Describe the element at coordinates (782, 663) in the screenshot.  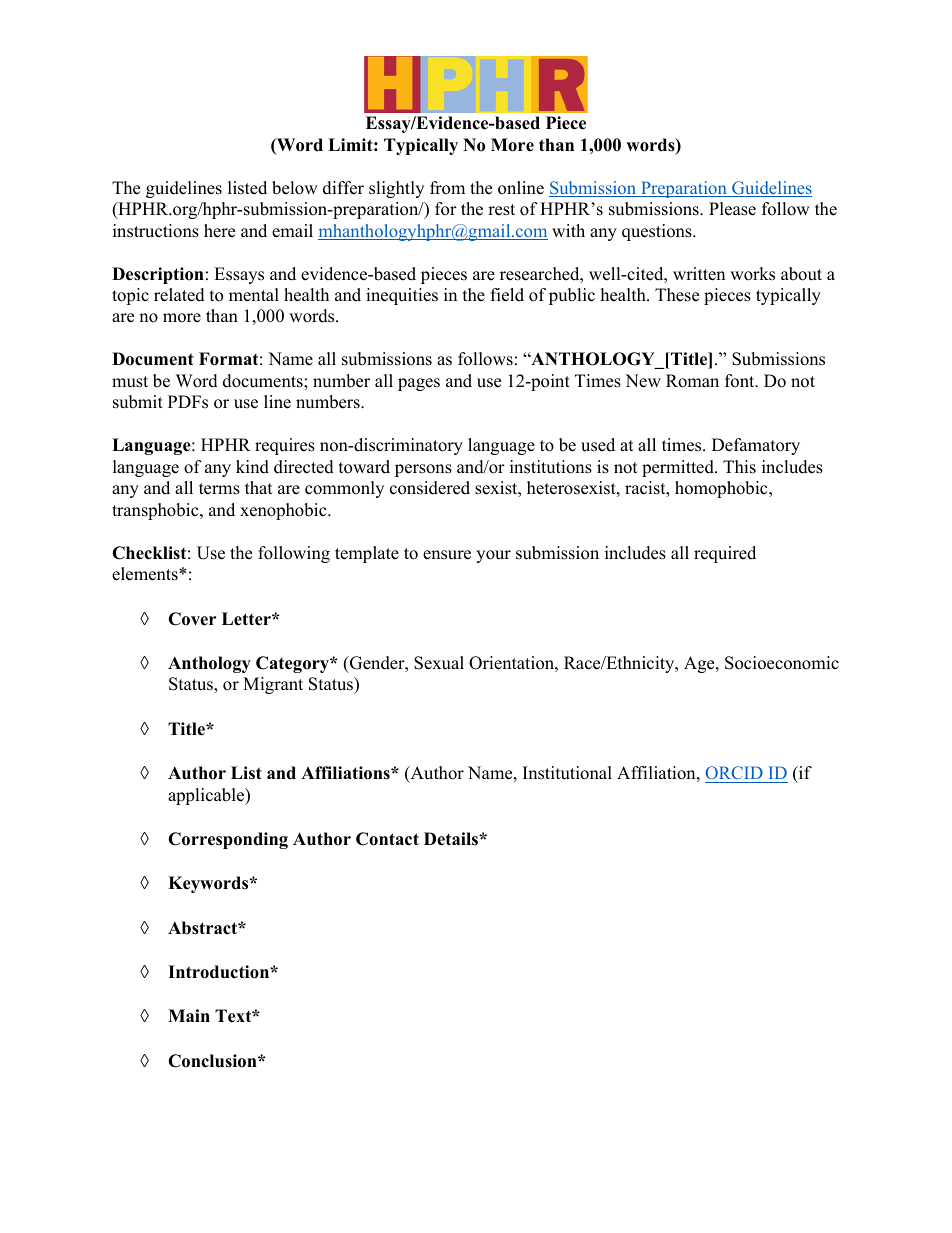
I see `Socioeconomic` at that location.
